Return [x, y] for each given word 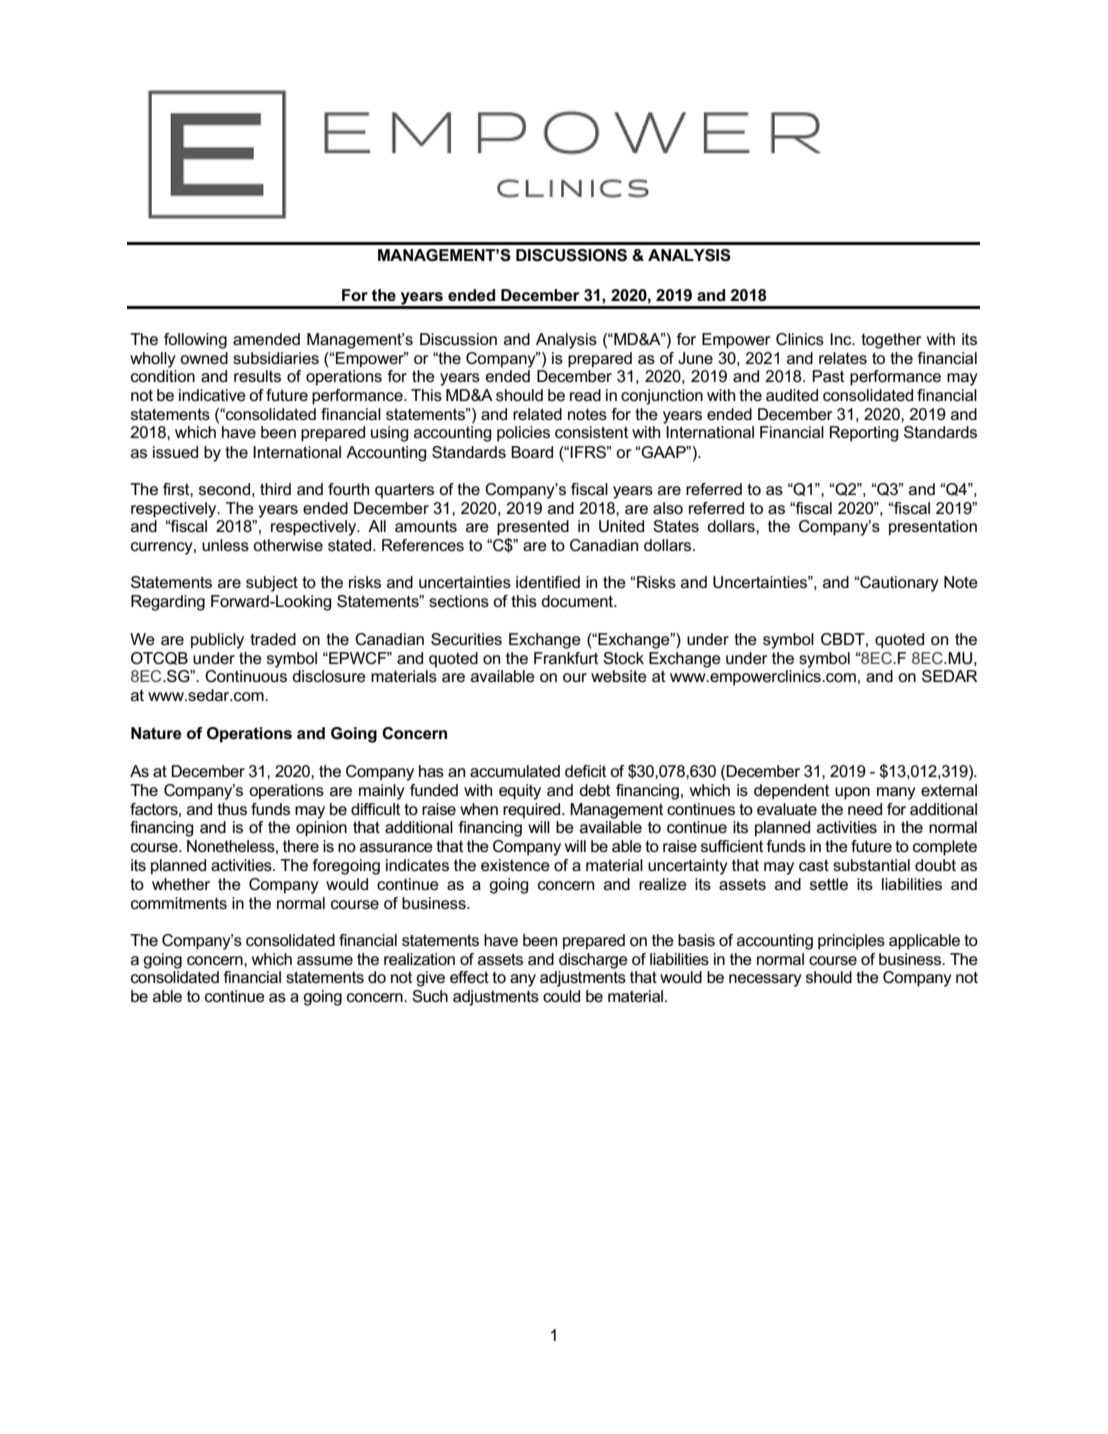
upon [852, 793]
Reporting [864, 434]
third [275, 489]
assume [325, 960]
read [585, 395]
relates [843, 358]
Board [532, 452]
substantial [871, 865]
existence [515, 865]
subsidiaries [276, 358]
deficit [585, 771]
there [301, 846]
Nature [156, 733]
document [578, 601]
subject [272, 584]
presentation [933, 528]
